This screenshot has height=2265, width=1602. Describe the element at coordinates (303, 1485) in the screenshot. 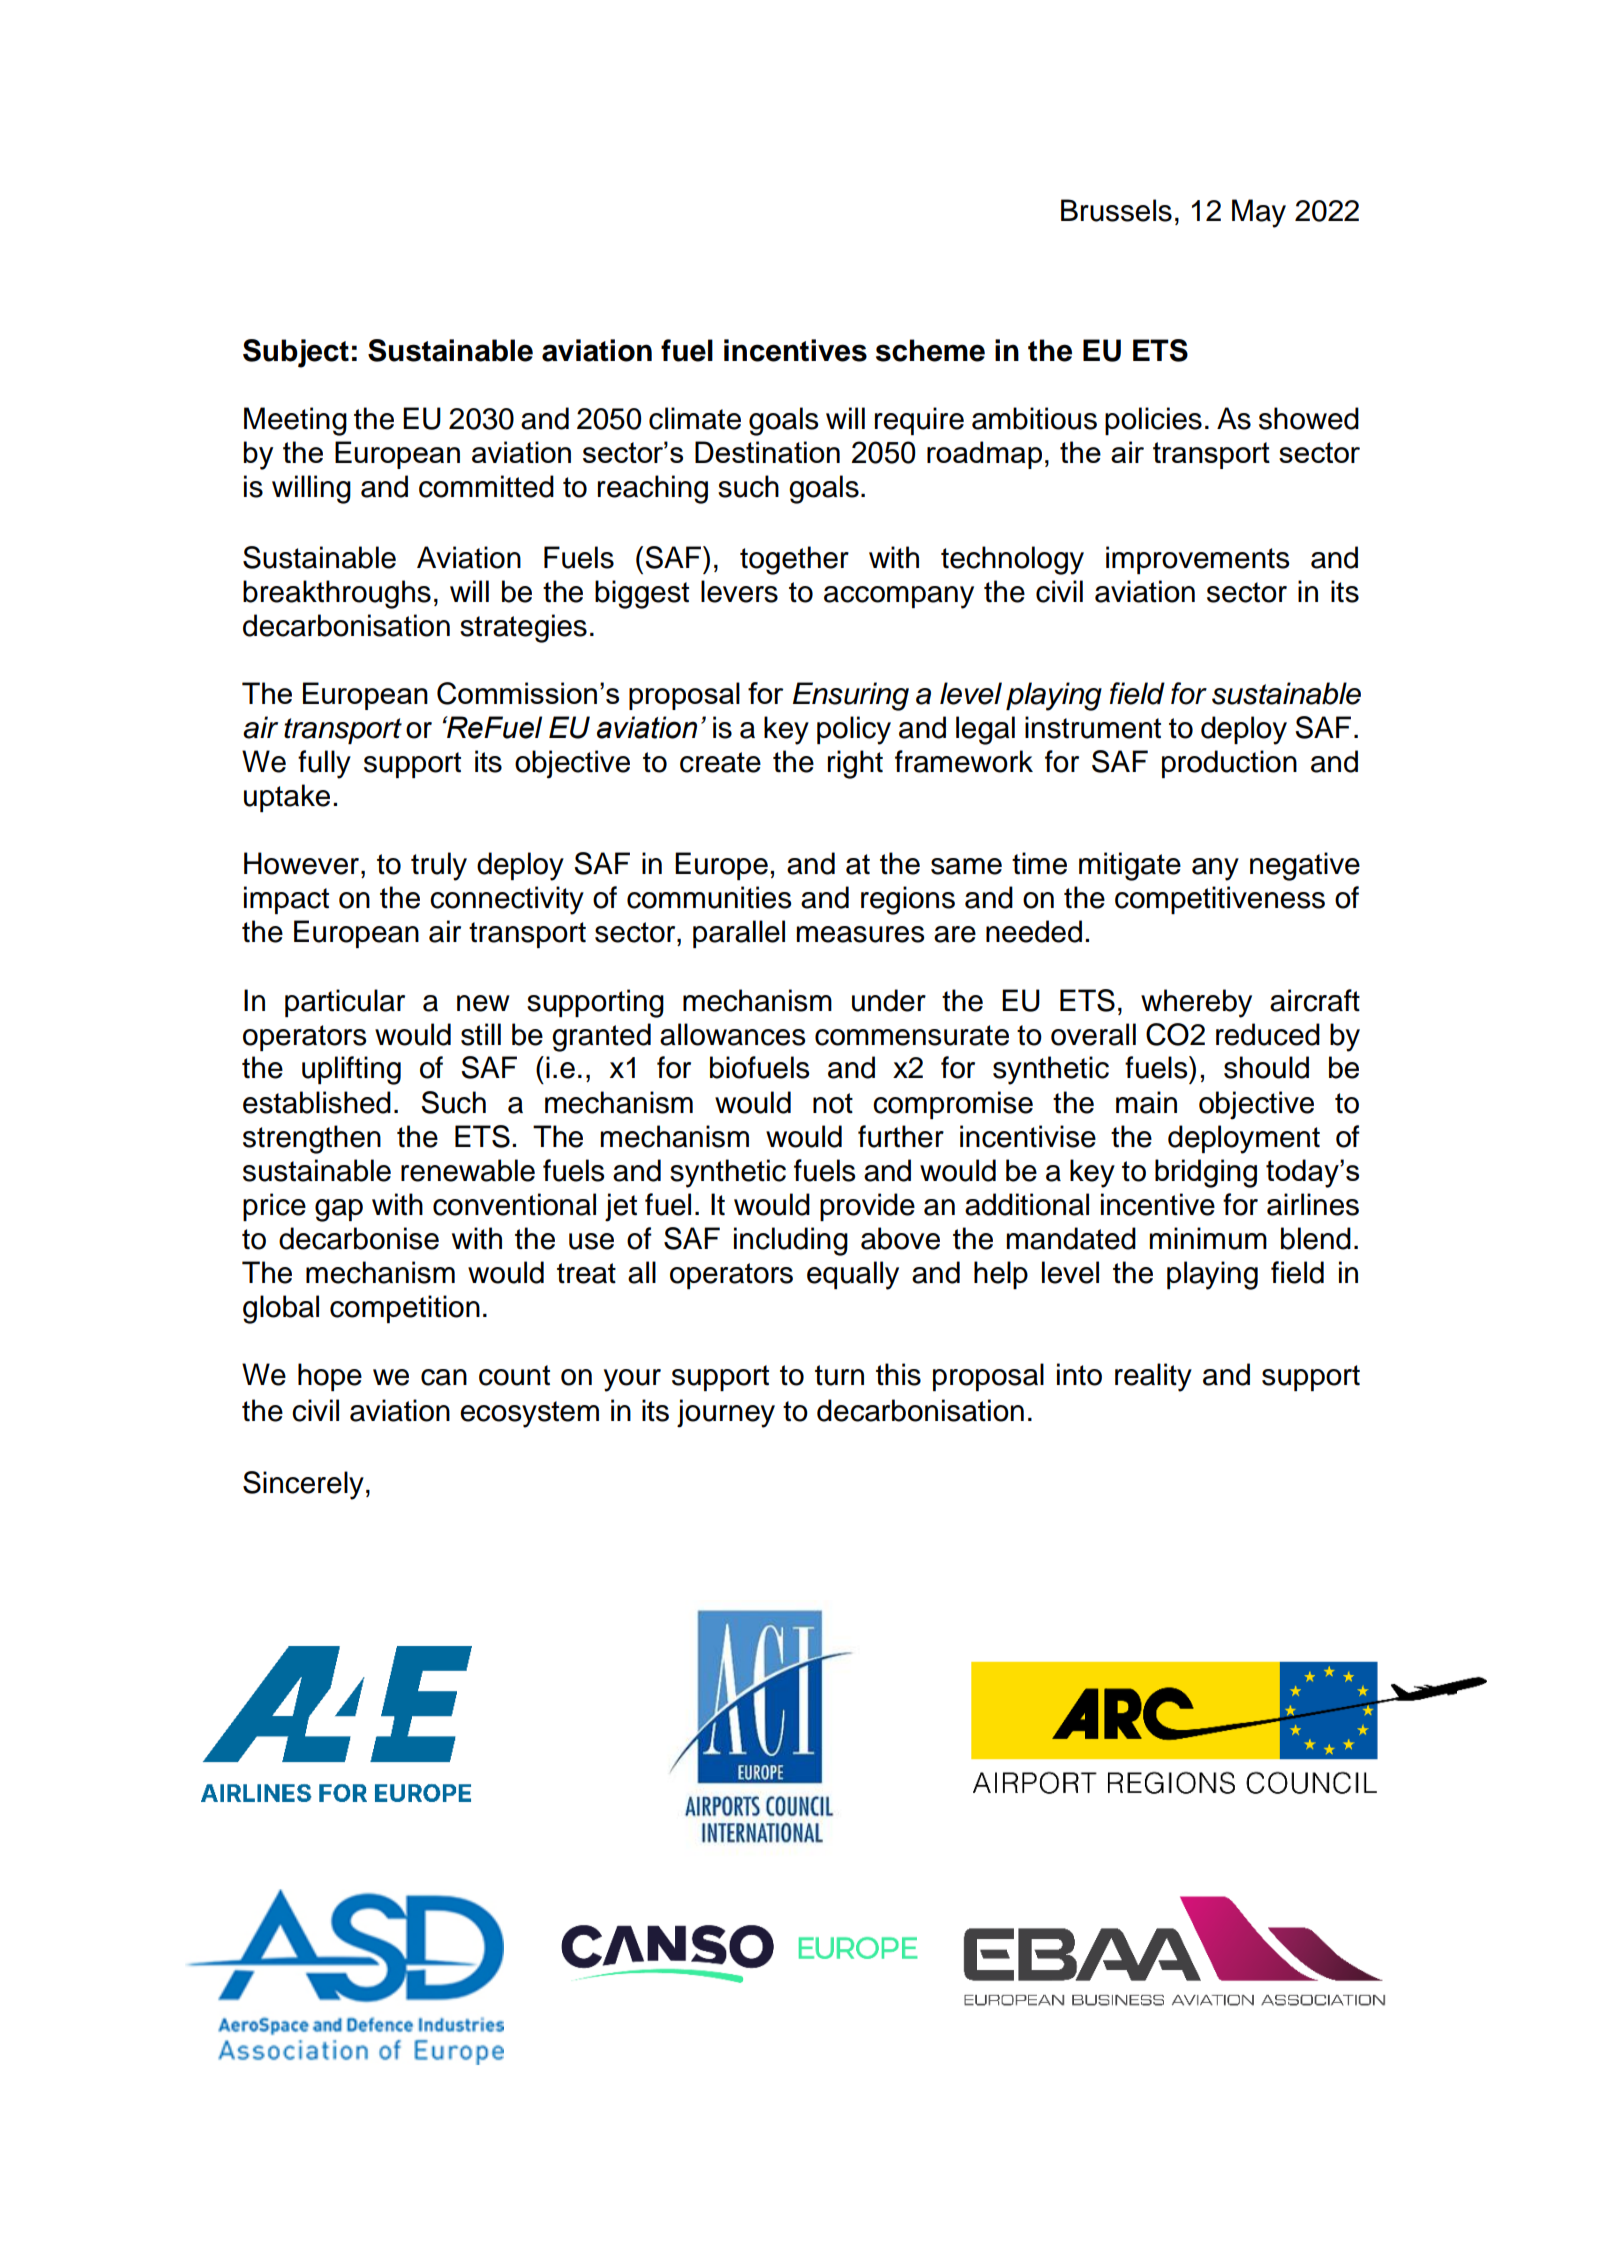

I see `Sincerely` at that location.
